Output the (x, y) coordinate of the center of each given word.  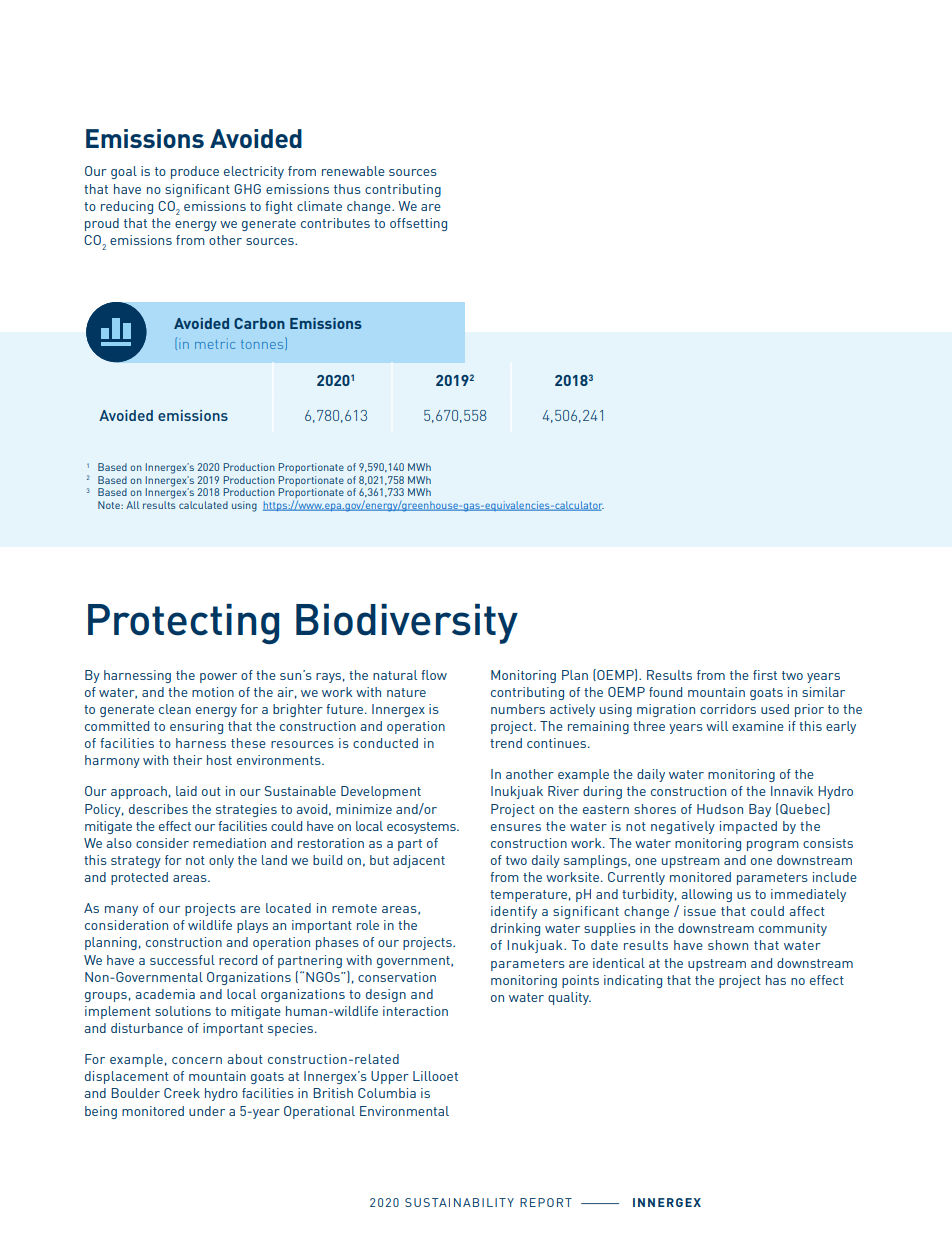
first (765, 675)
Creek (182, 1093)
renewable (353, 171)
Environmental (404, 1111)
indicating (633, 981)
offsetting (418, 224)
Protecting (183, 624)
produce (195, 172)
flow (434, 675)
